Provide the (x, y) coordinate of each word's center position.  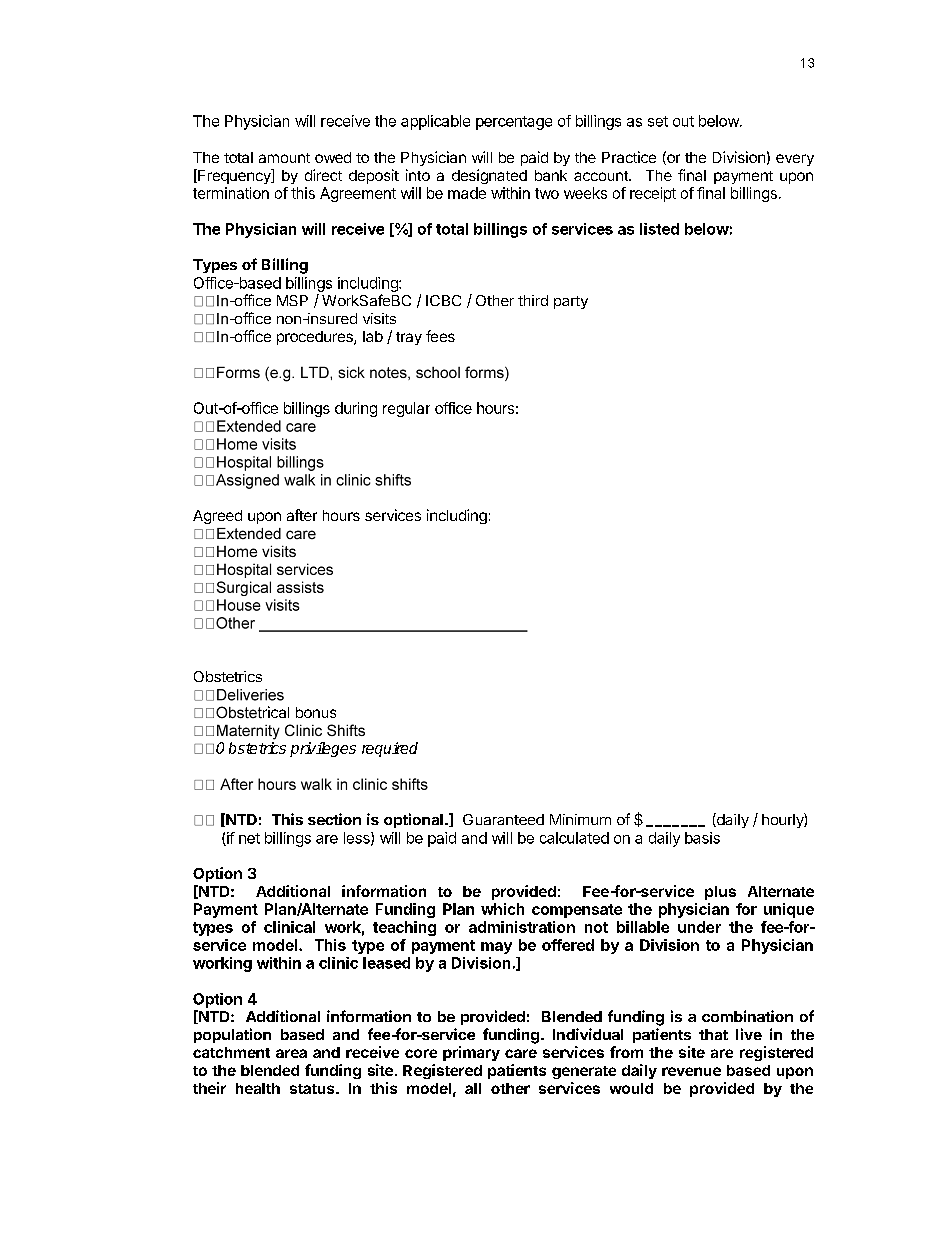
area (291, 1053)
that (713, 1034)
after (302, 515)
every (795, 160)
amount (284, 158)
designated (489, 176)
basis (702, 838)
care (521, 1053)
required (390, 749)
